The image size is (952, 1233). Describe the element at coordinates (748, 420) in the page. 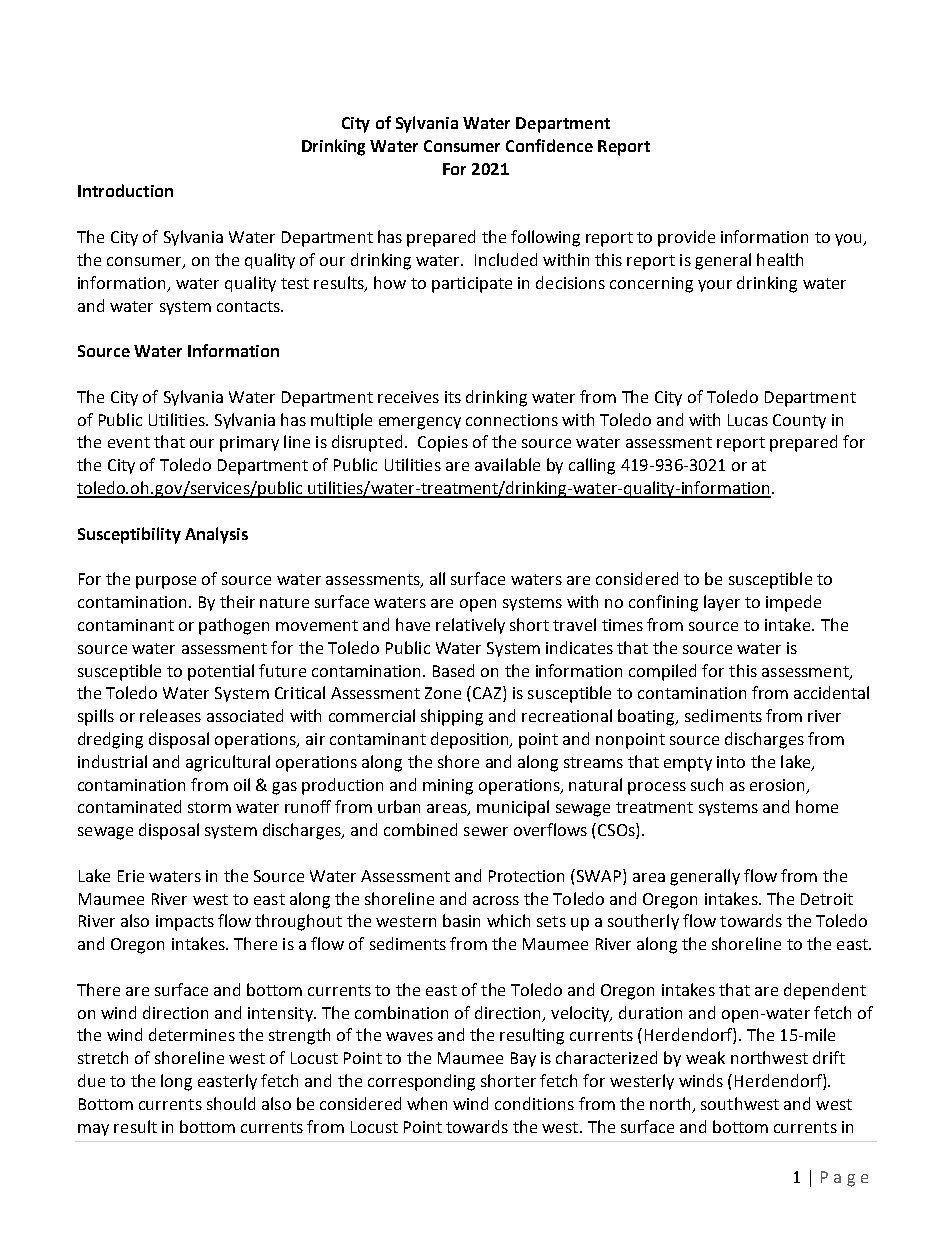

I see `Lucas` at that location.
